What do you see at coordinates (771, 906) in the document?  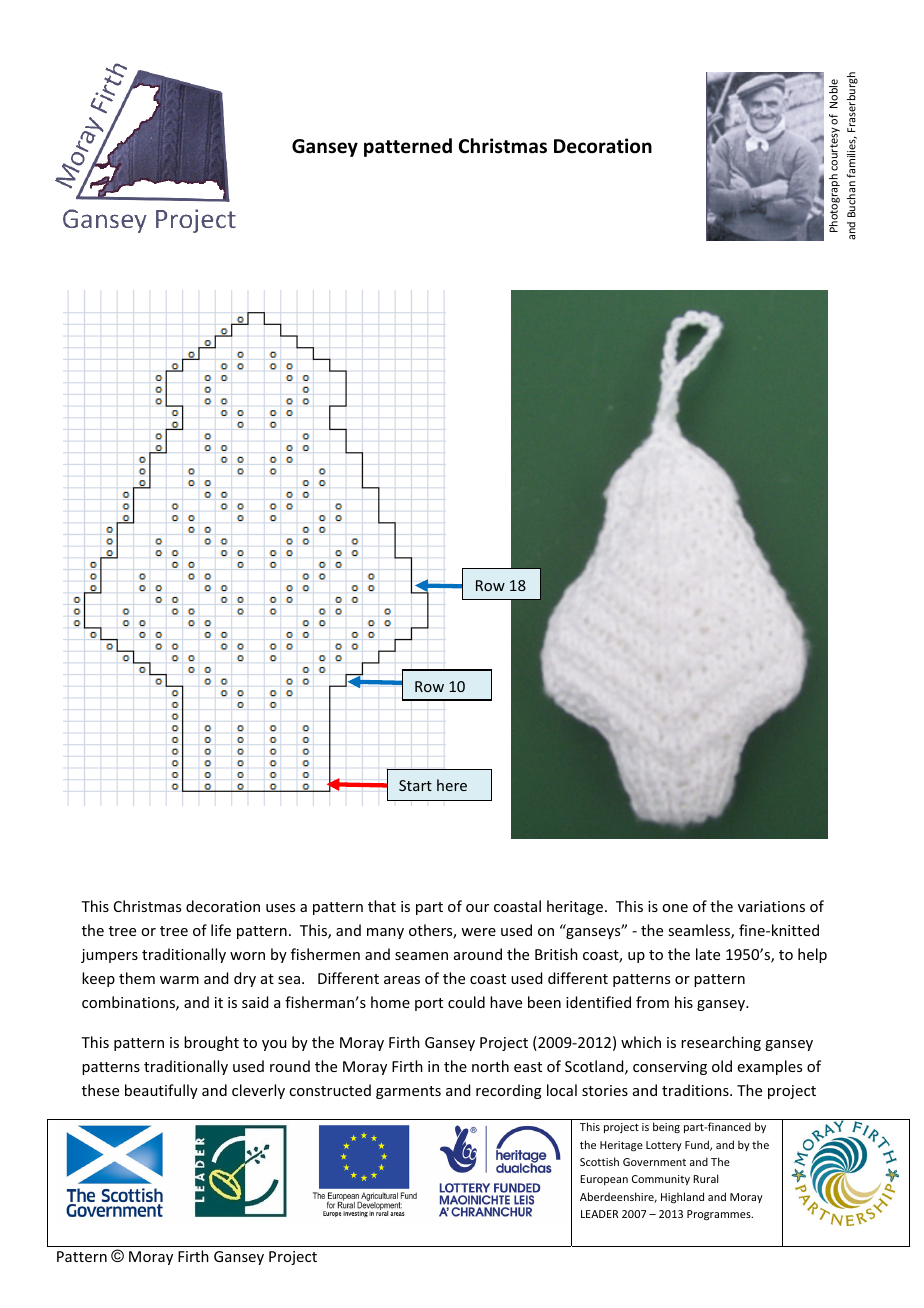 I see `variations` at bounding box center [771, 906].
